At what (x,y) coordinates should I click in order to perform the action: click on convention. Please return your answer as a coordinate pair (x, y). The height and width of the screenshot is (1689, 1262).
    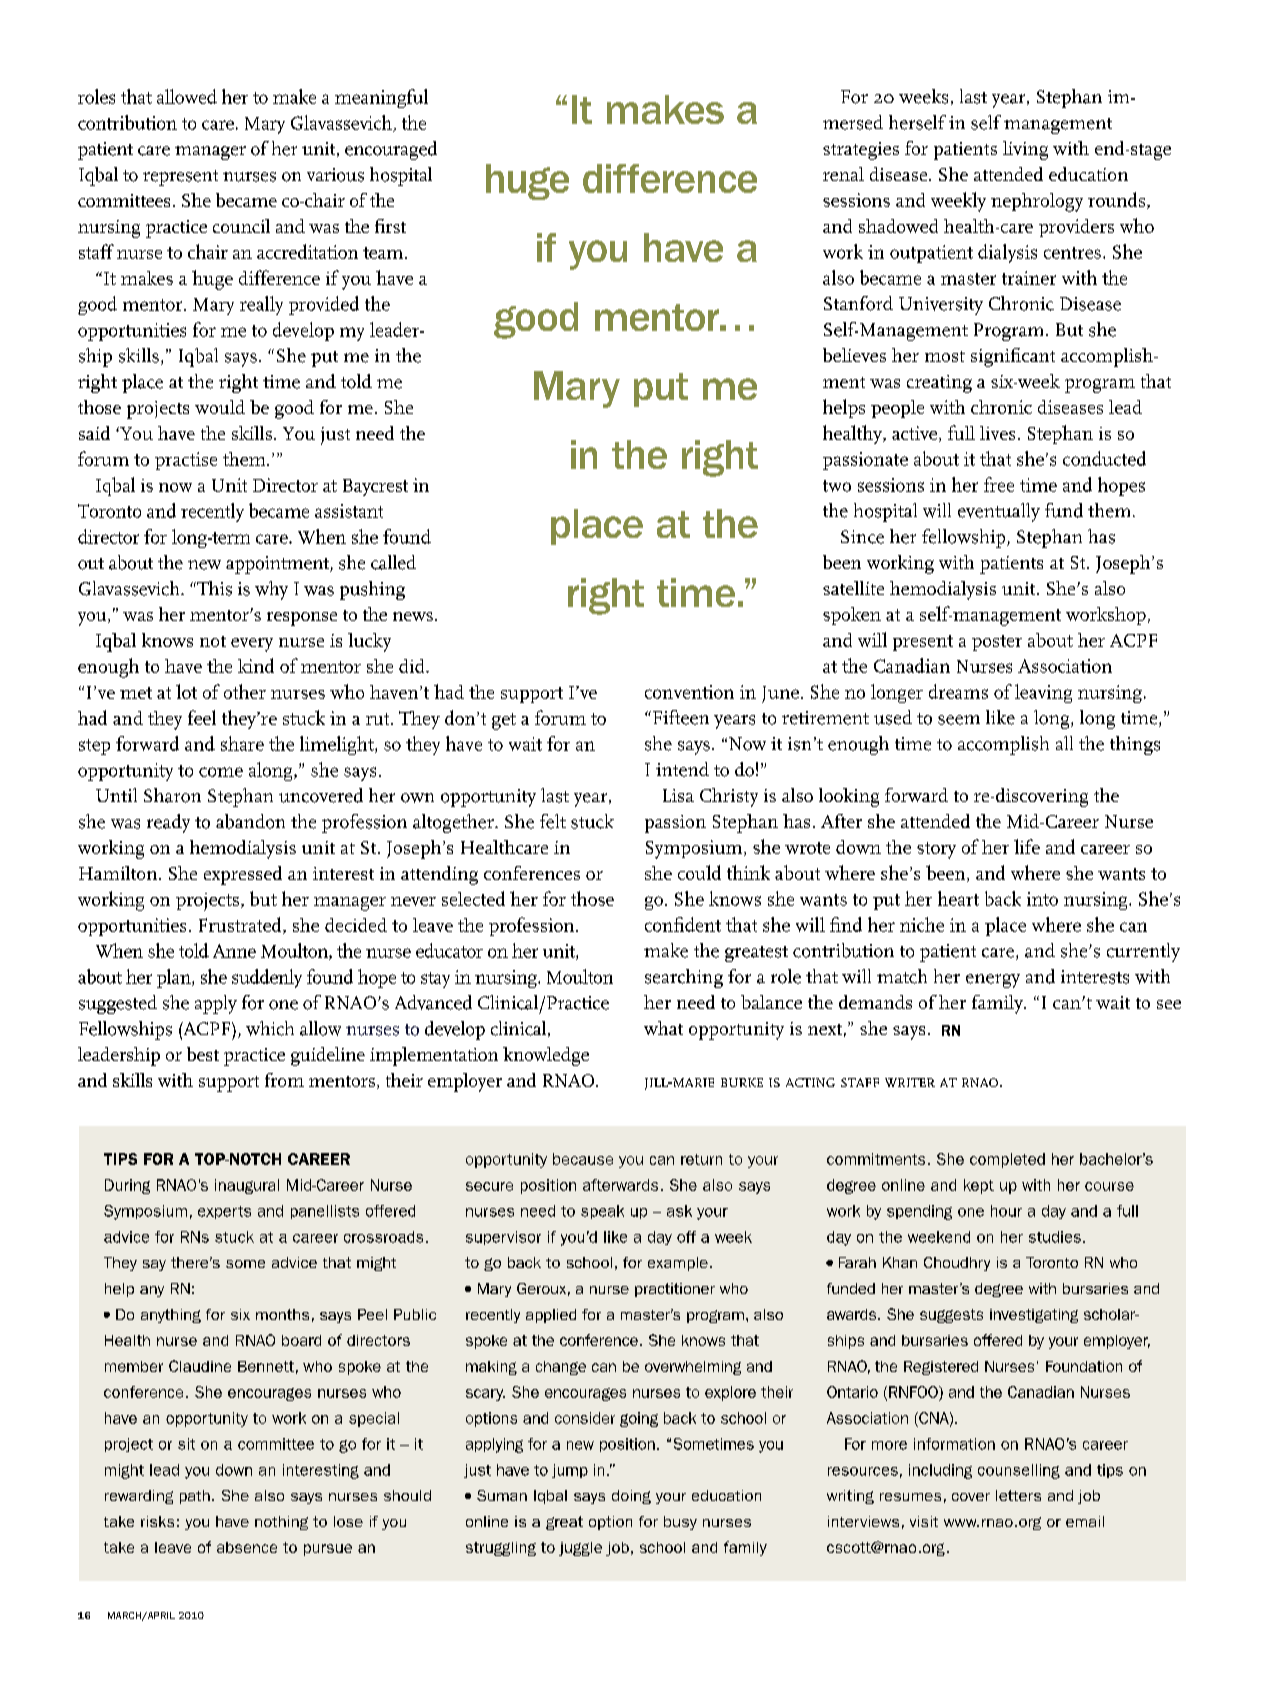
    Looking at the image, I should click on (689, 692).
